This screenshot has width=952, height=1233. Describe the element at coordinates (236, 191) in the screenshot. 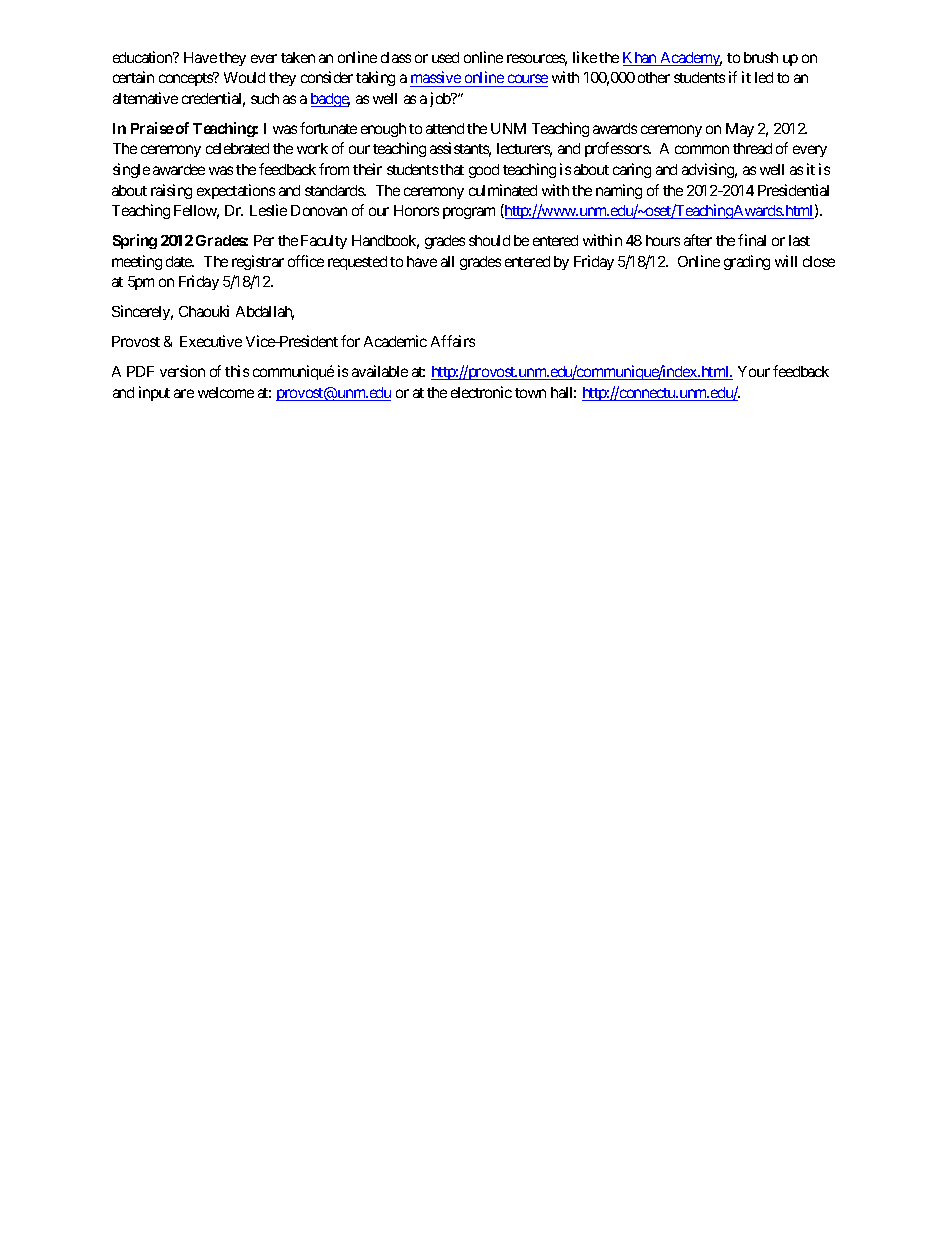

I see `expectations` at that location.
